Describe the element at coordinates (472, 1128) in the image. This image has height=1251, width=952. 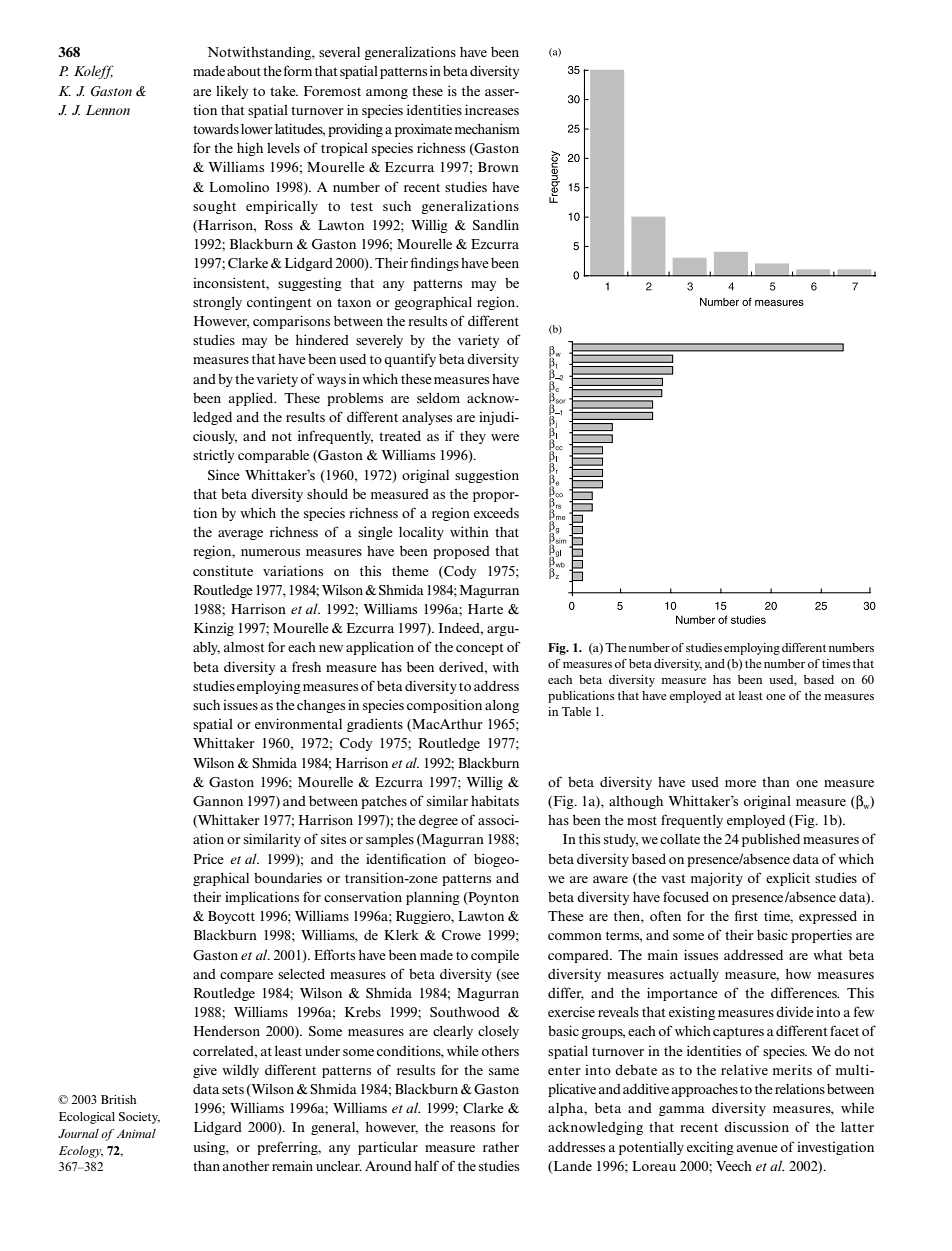
I see `reasons` at that location.
